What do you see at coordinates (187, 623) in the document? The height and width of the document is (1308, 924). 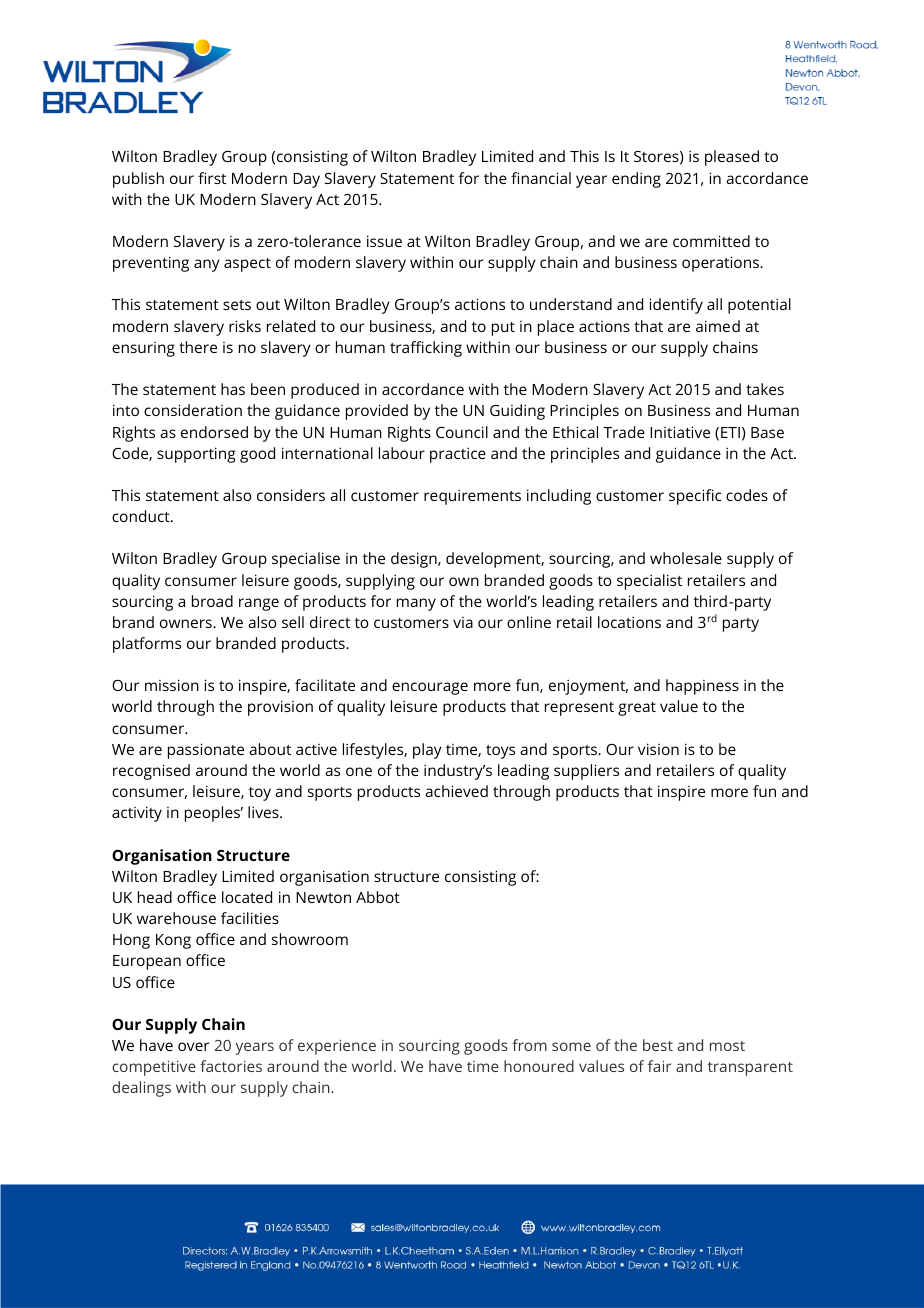 I see `owners` at bounding box center [187, 623].
